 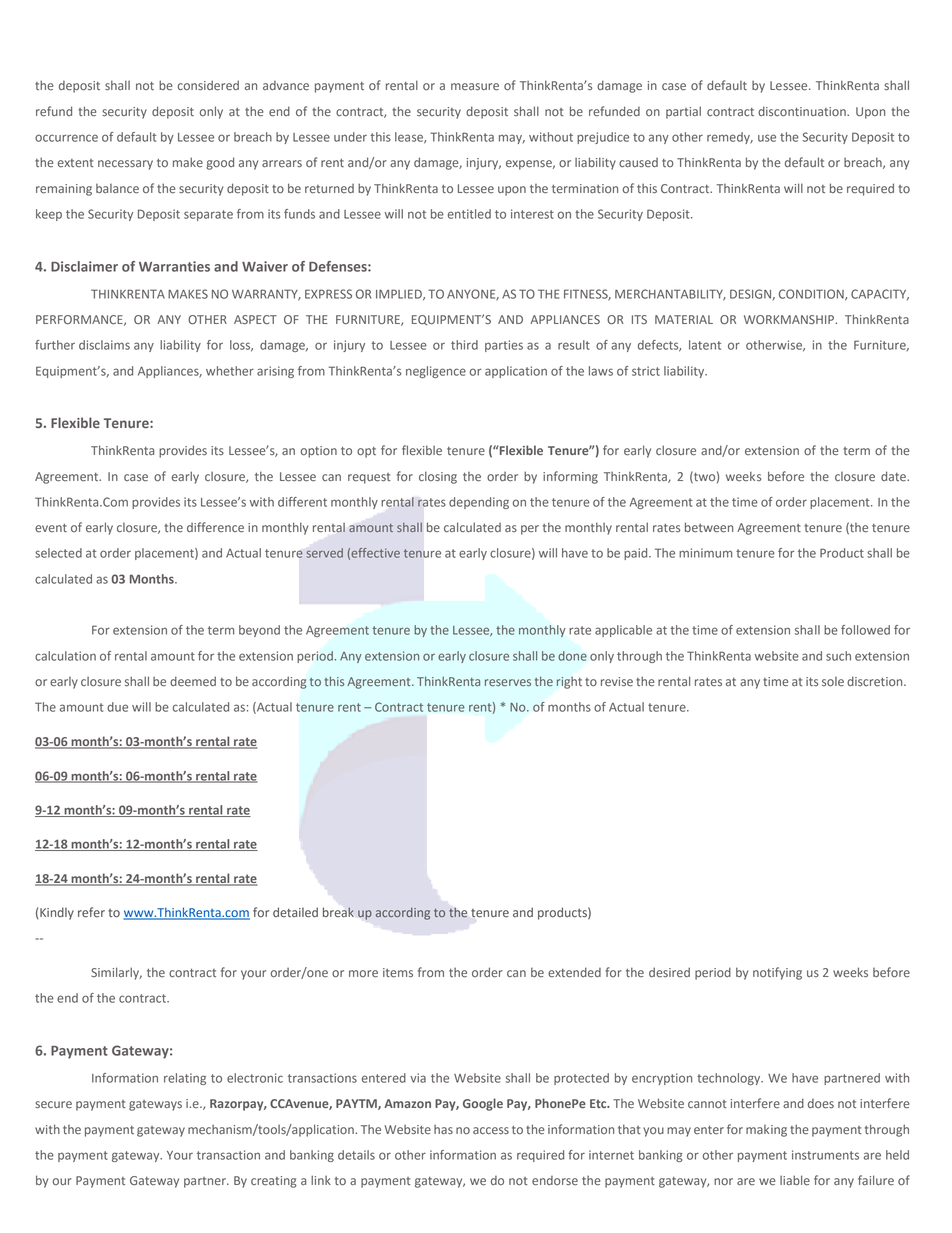 I want to click on sole, so click(x=833, y=682).
